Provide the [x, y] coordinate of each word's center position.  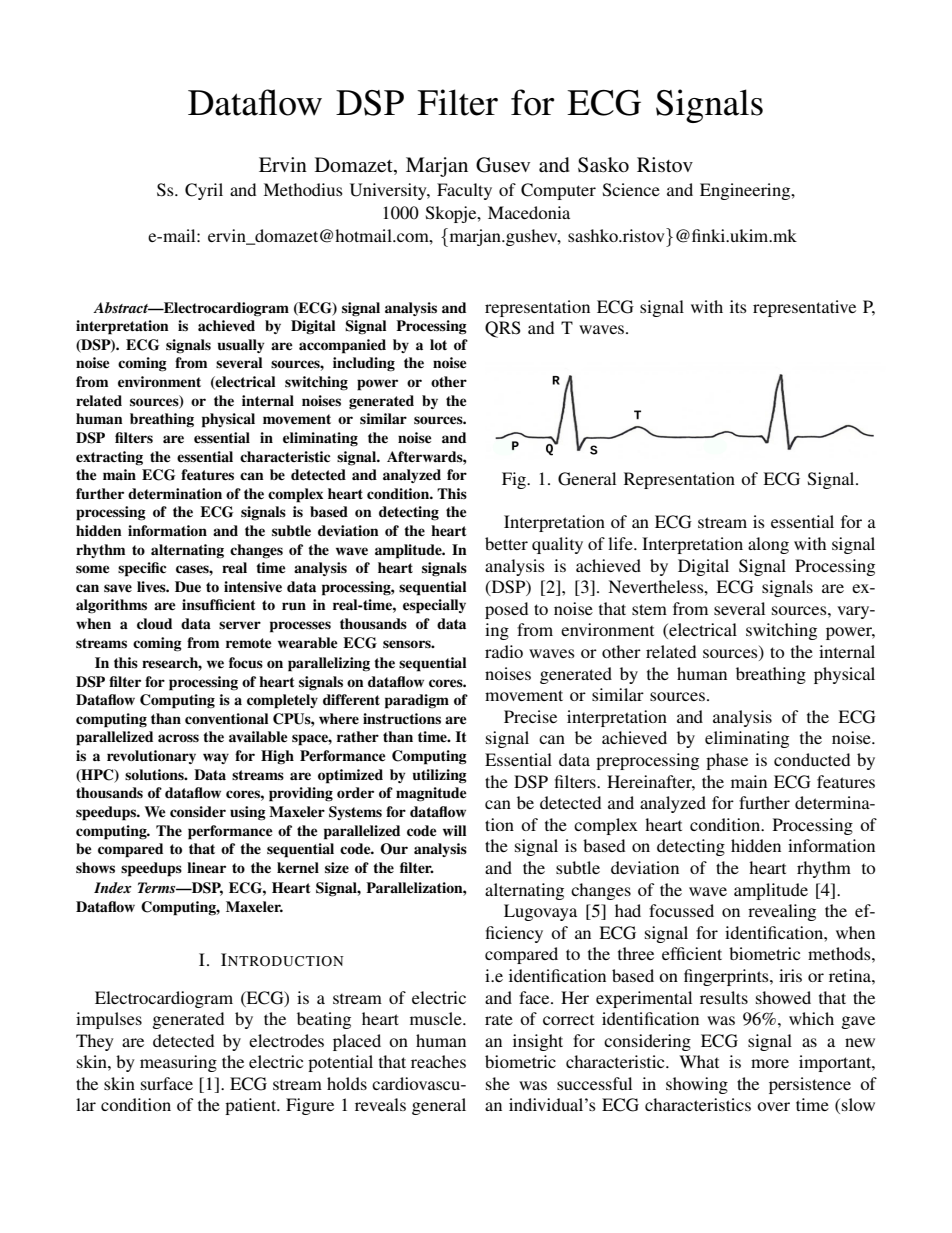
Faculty [464, 191]
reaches [438, 1061]
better [506, 543]
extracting [109, 458]
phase [727, 761]
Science [631, 190]
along [768, 545]
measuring [178, 1063]
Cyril [204, 191]
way [216, 758]
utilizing [440, 776]
